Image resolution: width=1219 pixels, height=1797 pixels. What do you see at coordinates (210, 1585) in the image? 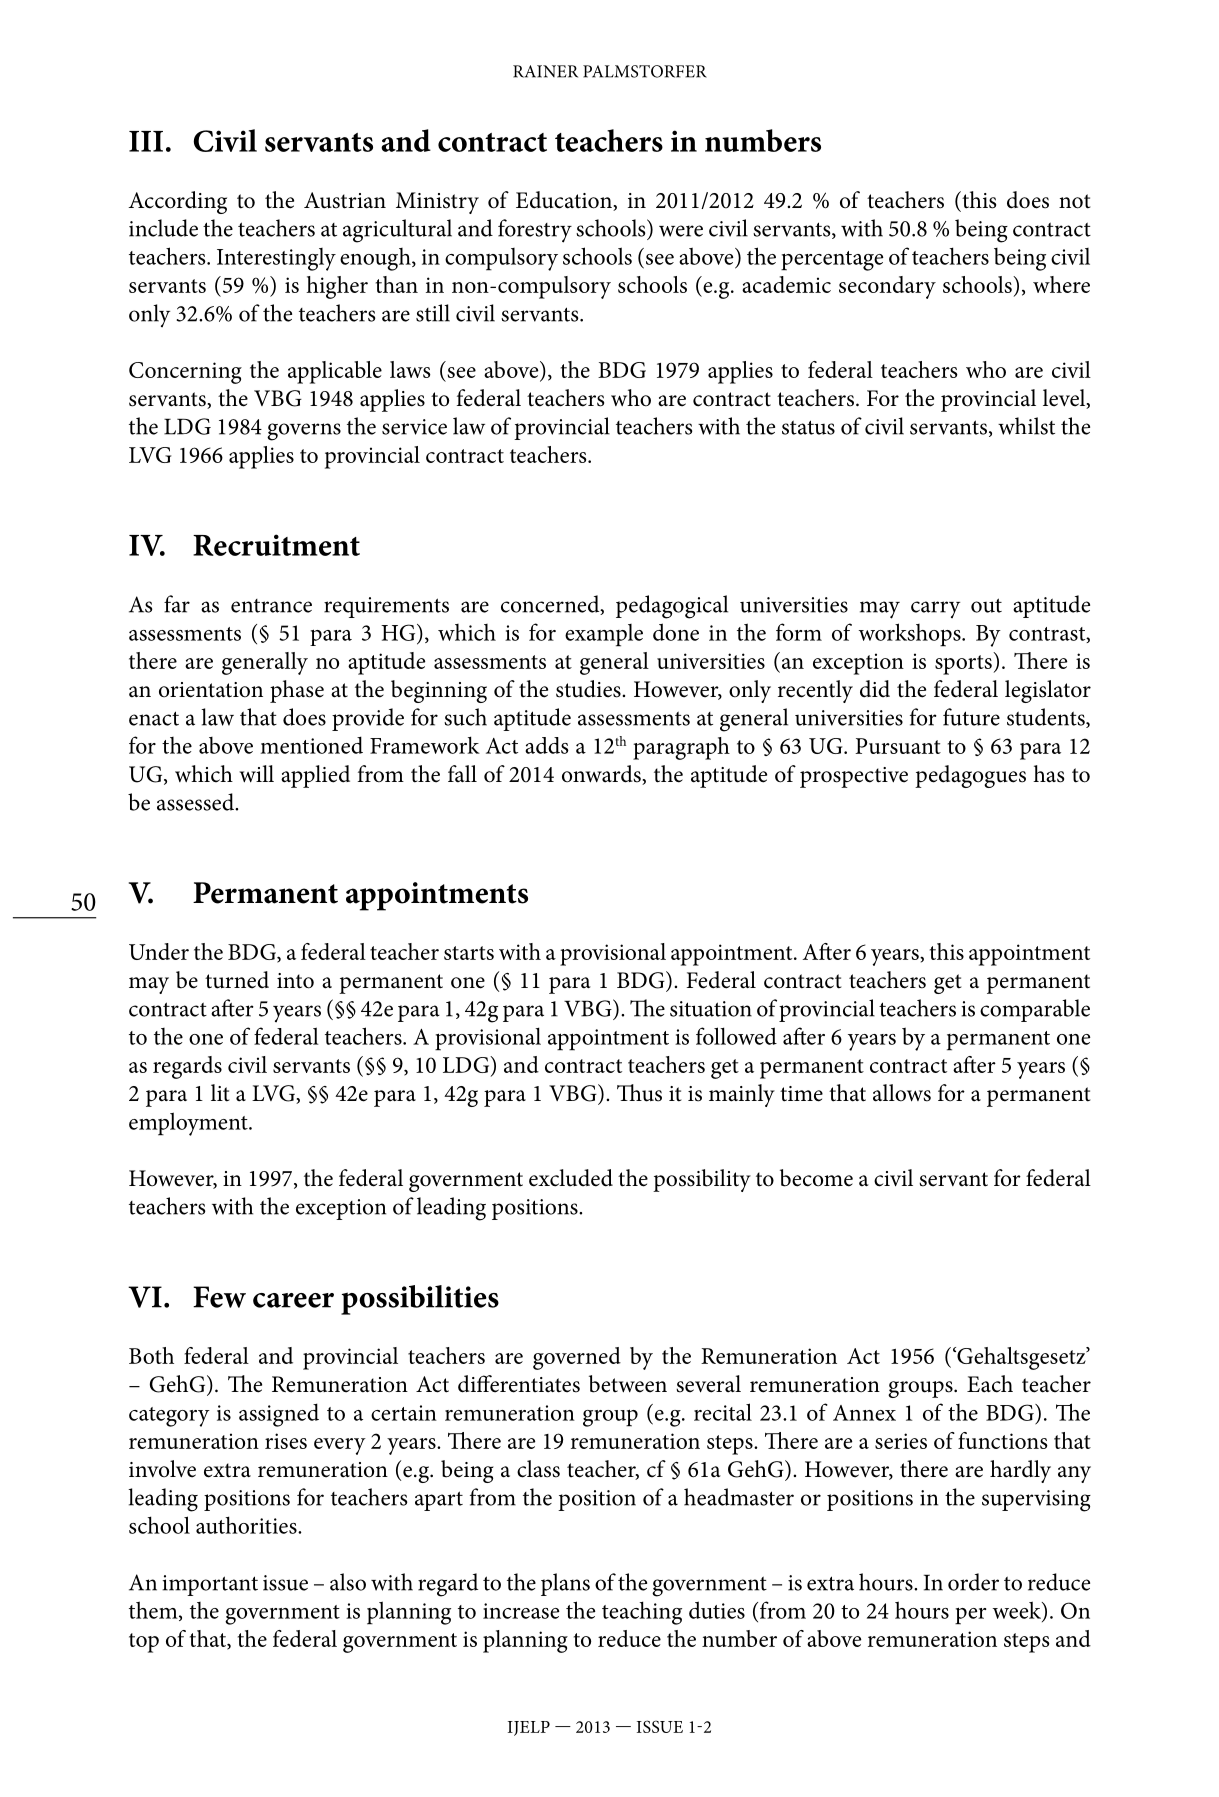
I see `important` at bounding box center [210, 1585].
